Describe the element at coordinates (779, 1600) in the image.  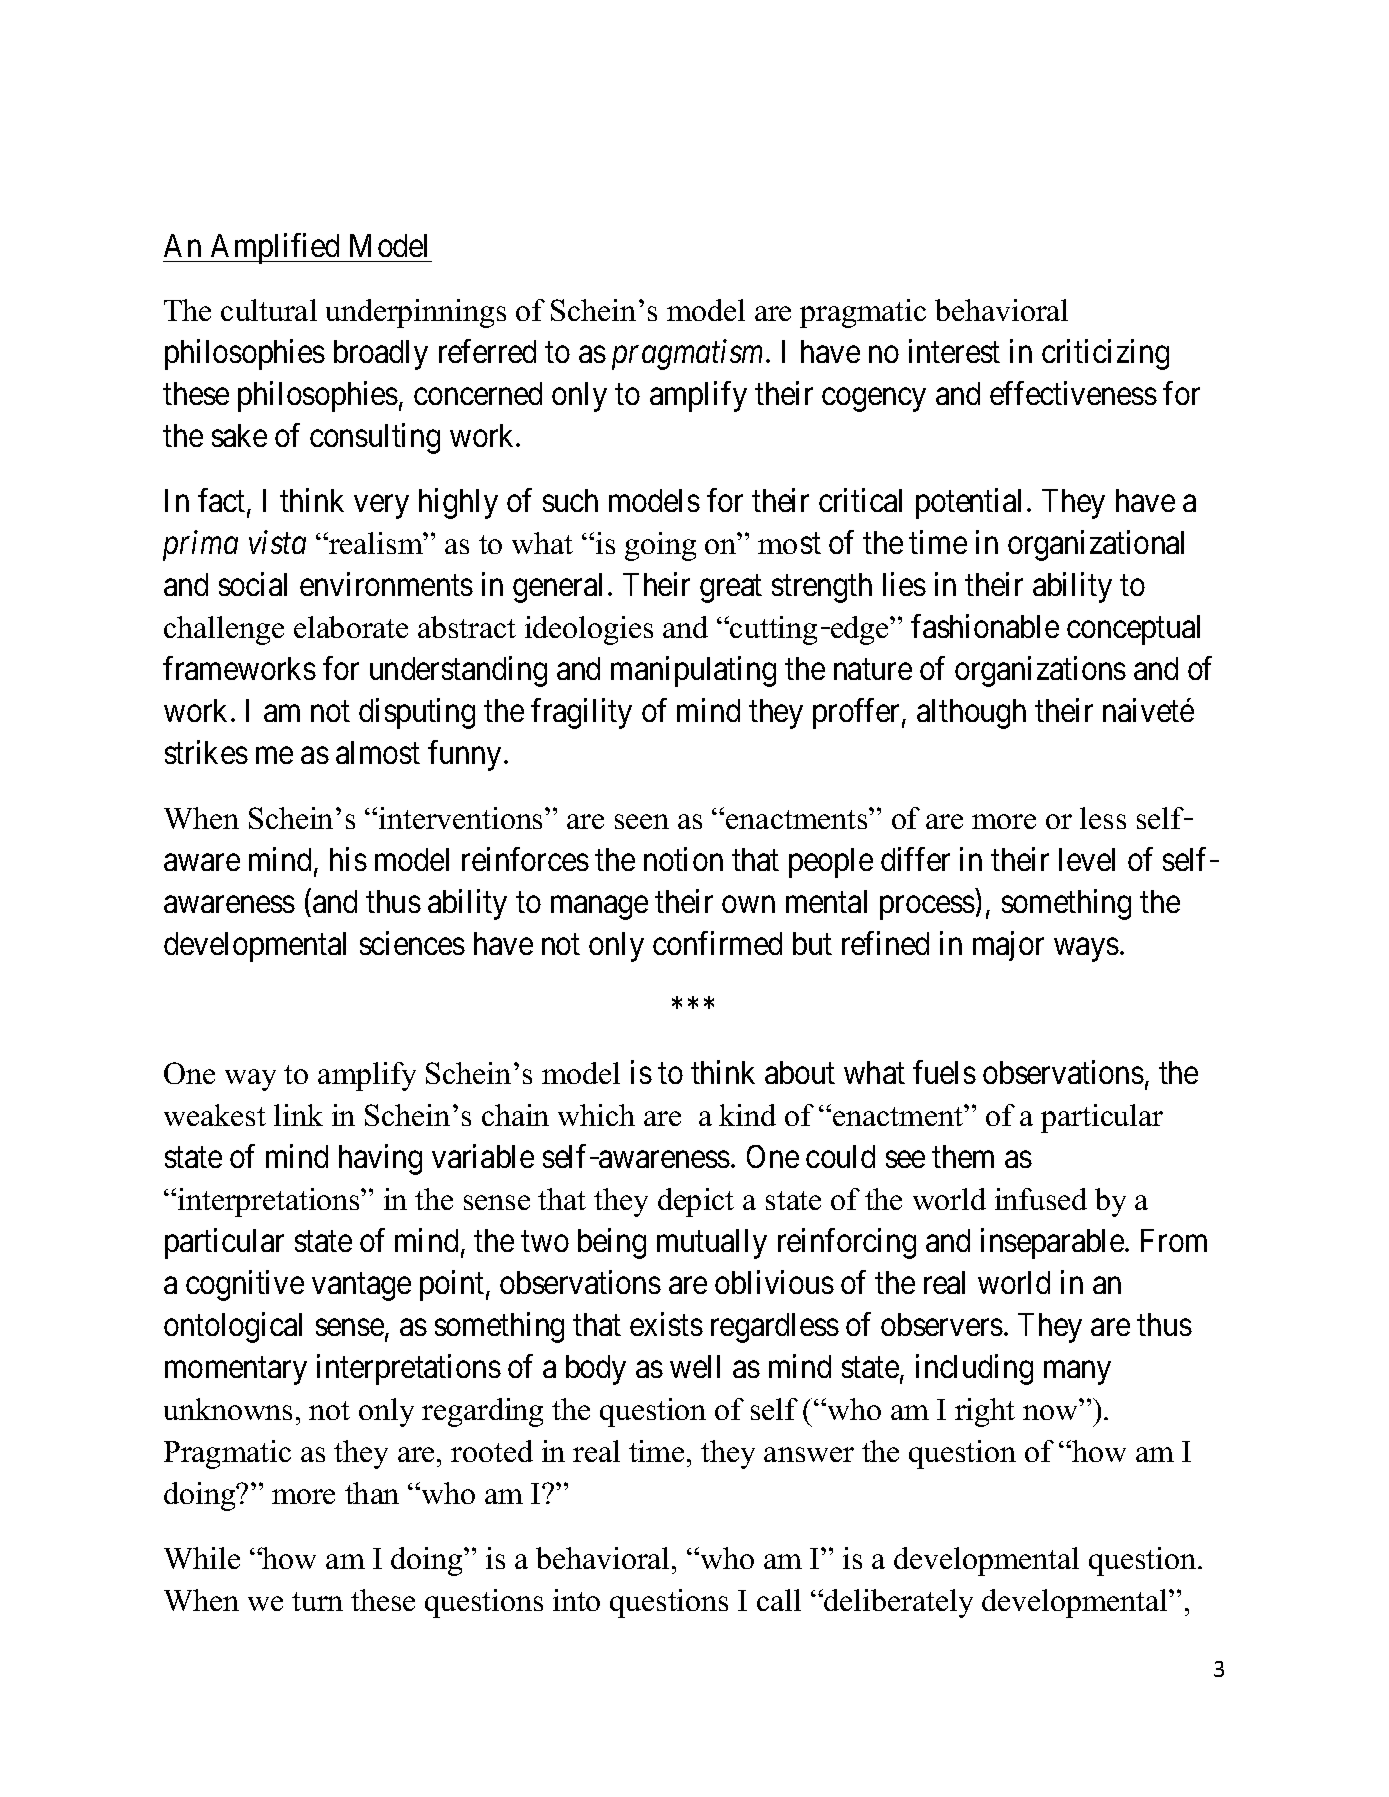
I see `call` at that location.
